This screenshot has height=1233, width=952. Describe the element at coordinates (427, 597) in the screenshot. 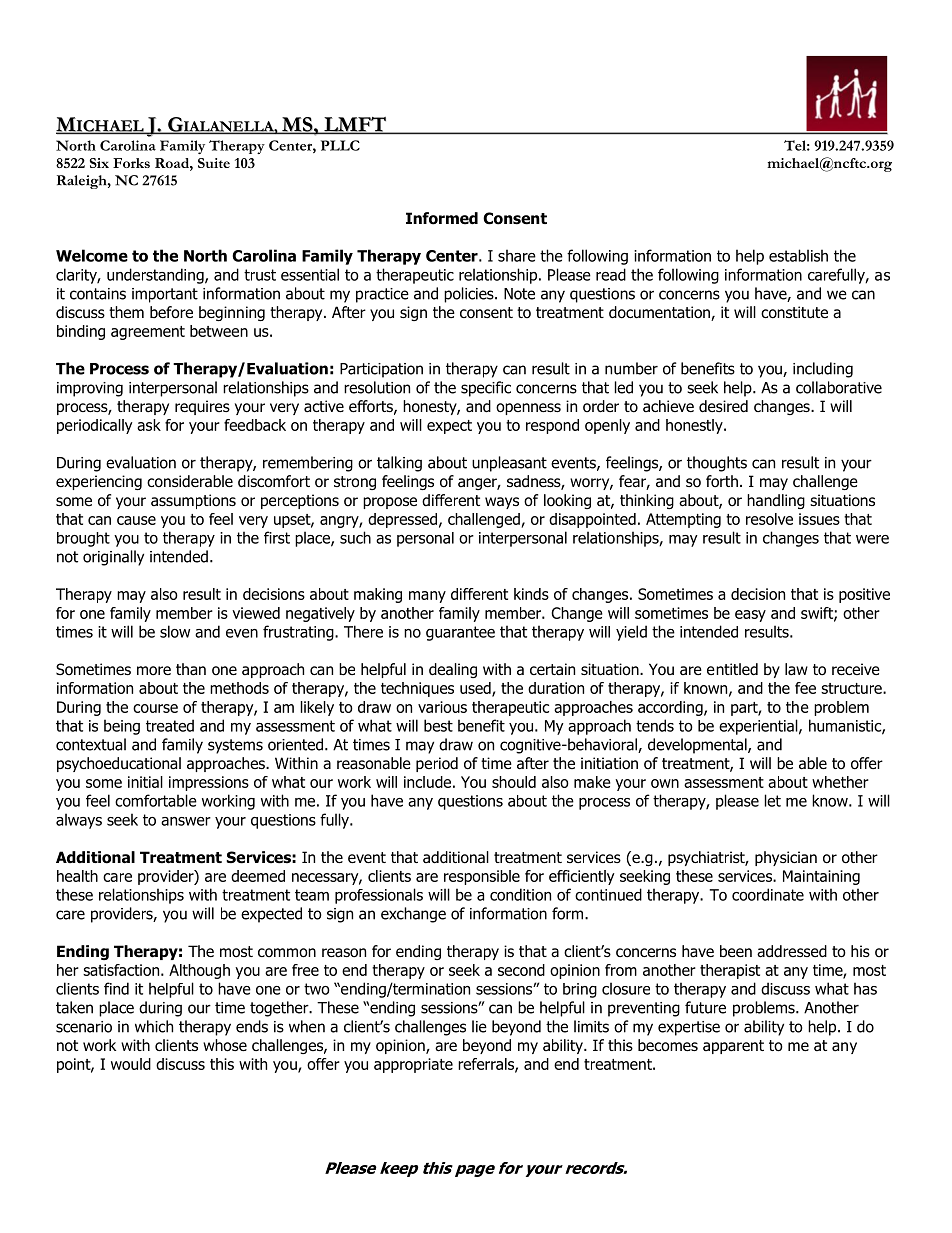

I see `many` at that location.
